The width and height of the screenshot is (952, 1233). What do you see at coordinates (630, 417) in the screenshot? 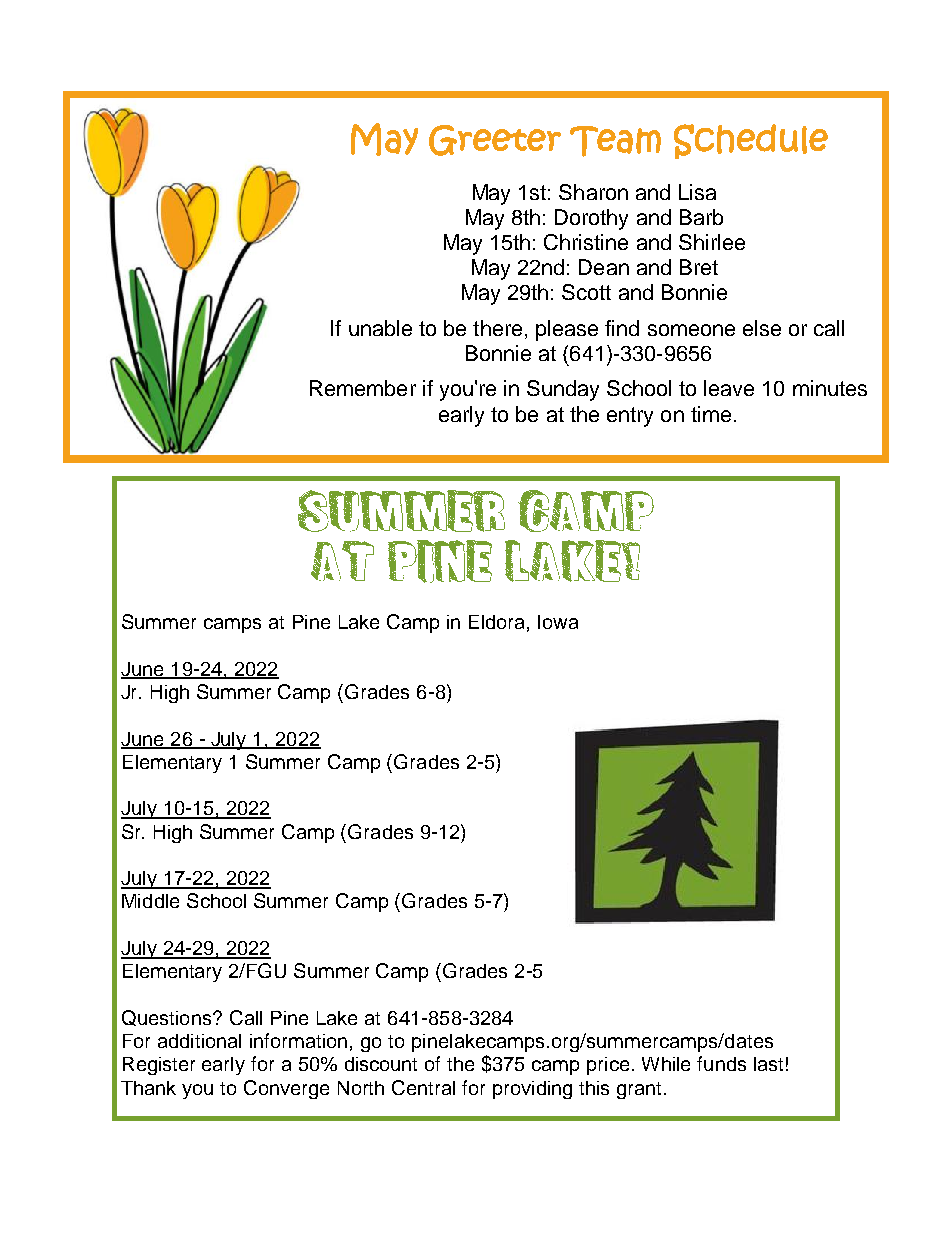
I see `entry` at bounding box center [630, 417].
